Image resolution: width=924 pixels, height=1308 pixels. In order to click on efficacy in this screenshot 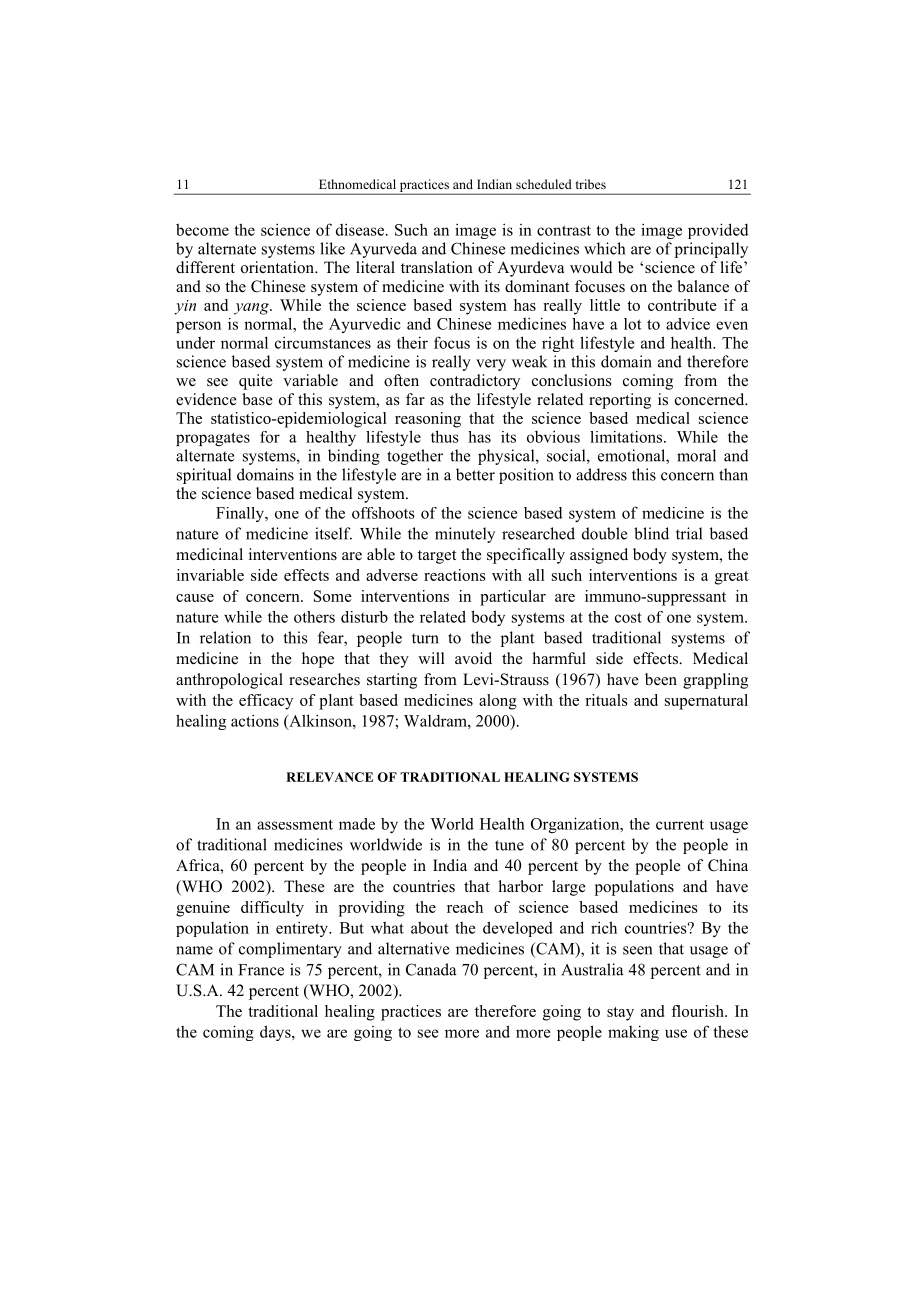, I will do `click(266, 702)`.
